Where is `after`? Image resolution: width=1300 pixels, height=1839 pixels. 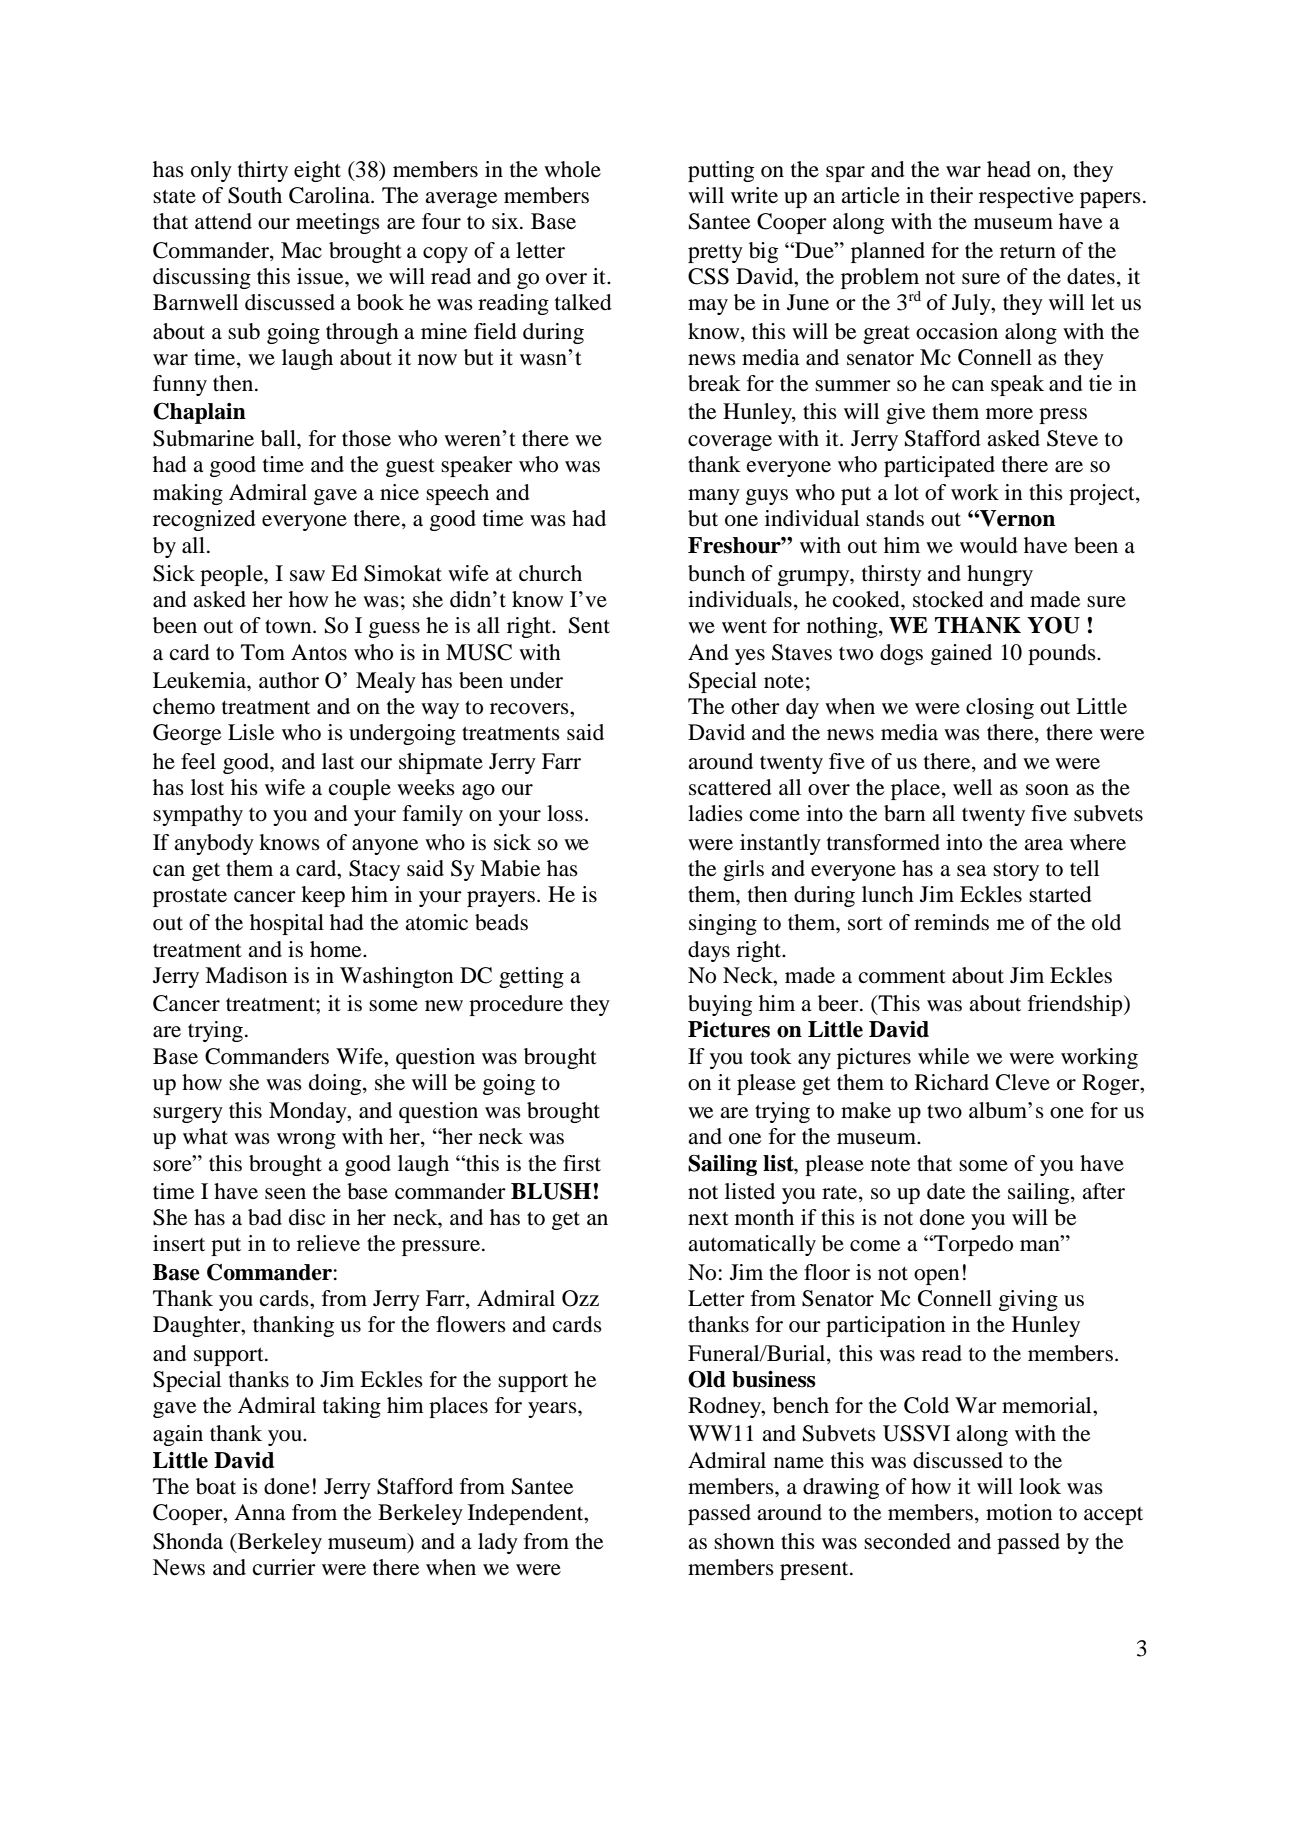
after is located at coordinates (1103, 1191).
